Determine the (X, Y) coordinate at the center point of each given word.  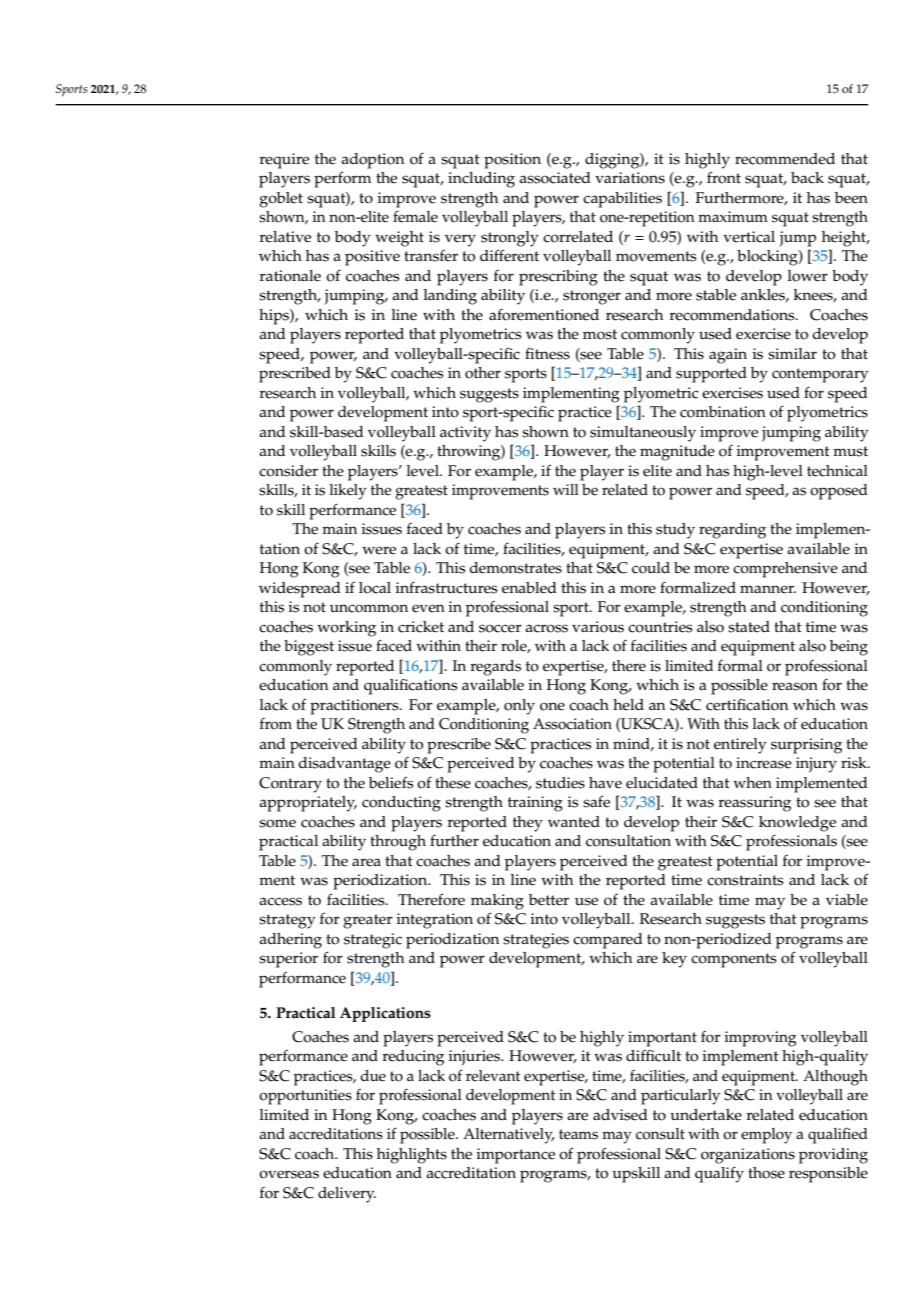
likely (348, 492)
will (566, 489)
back (807, 178)
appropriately (308, 804)
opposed (839, 492)
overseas (289, 1174)
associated (555, 178)
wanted (574, 822)
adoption (372, 161)
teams (578, 1134)
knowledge (797, 824)
